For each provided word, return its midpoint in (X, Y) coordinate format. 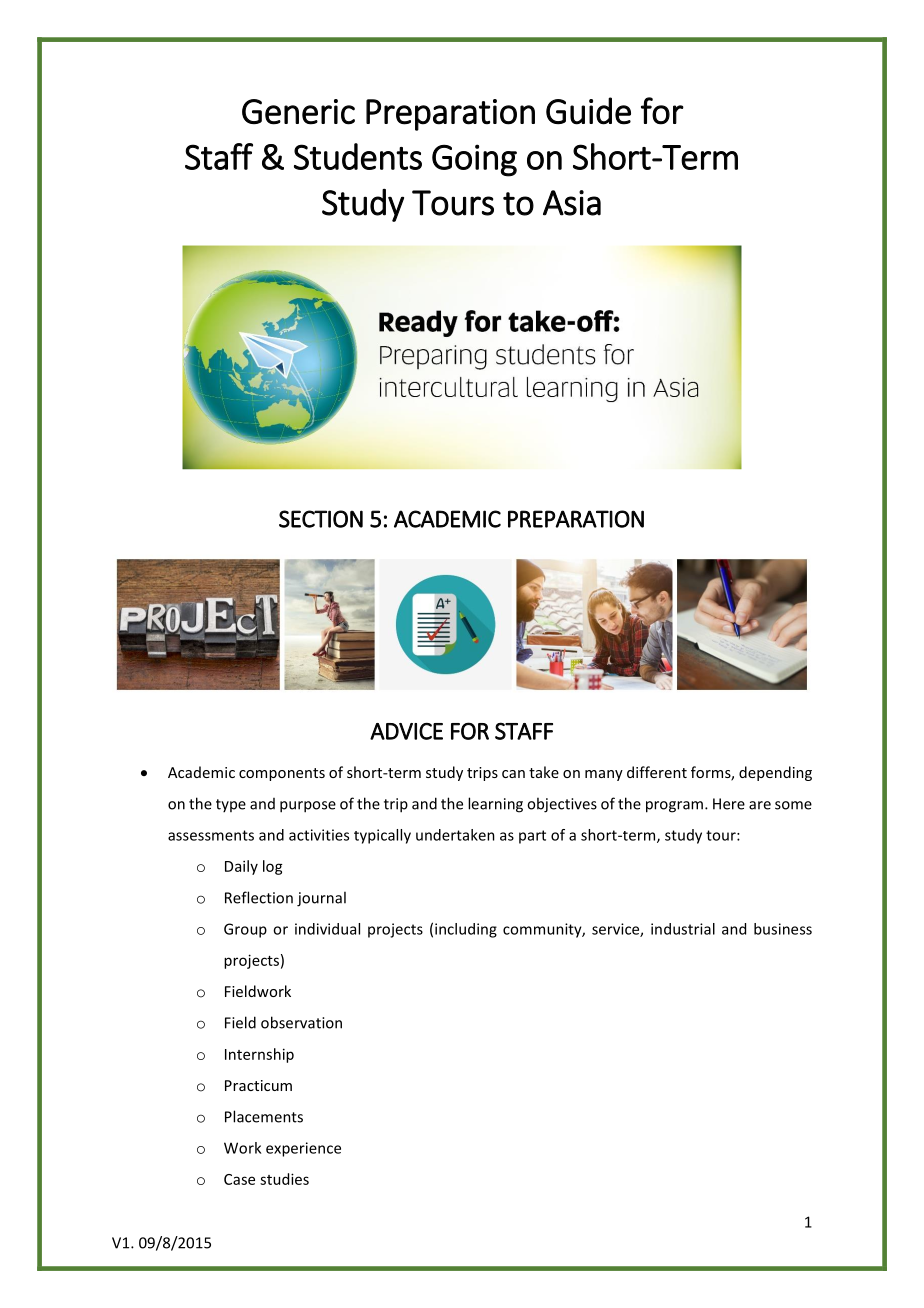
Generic (298, 112)
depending (775, 773)
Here (729, 804)
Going (474, 160)
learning (495, 805)
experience (303, 1149)
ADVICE (406, 731)
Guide (588, 111)
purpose (308, 807)
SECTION (321, 519)
